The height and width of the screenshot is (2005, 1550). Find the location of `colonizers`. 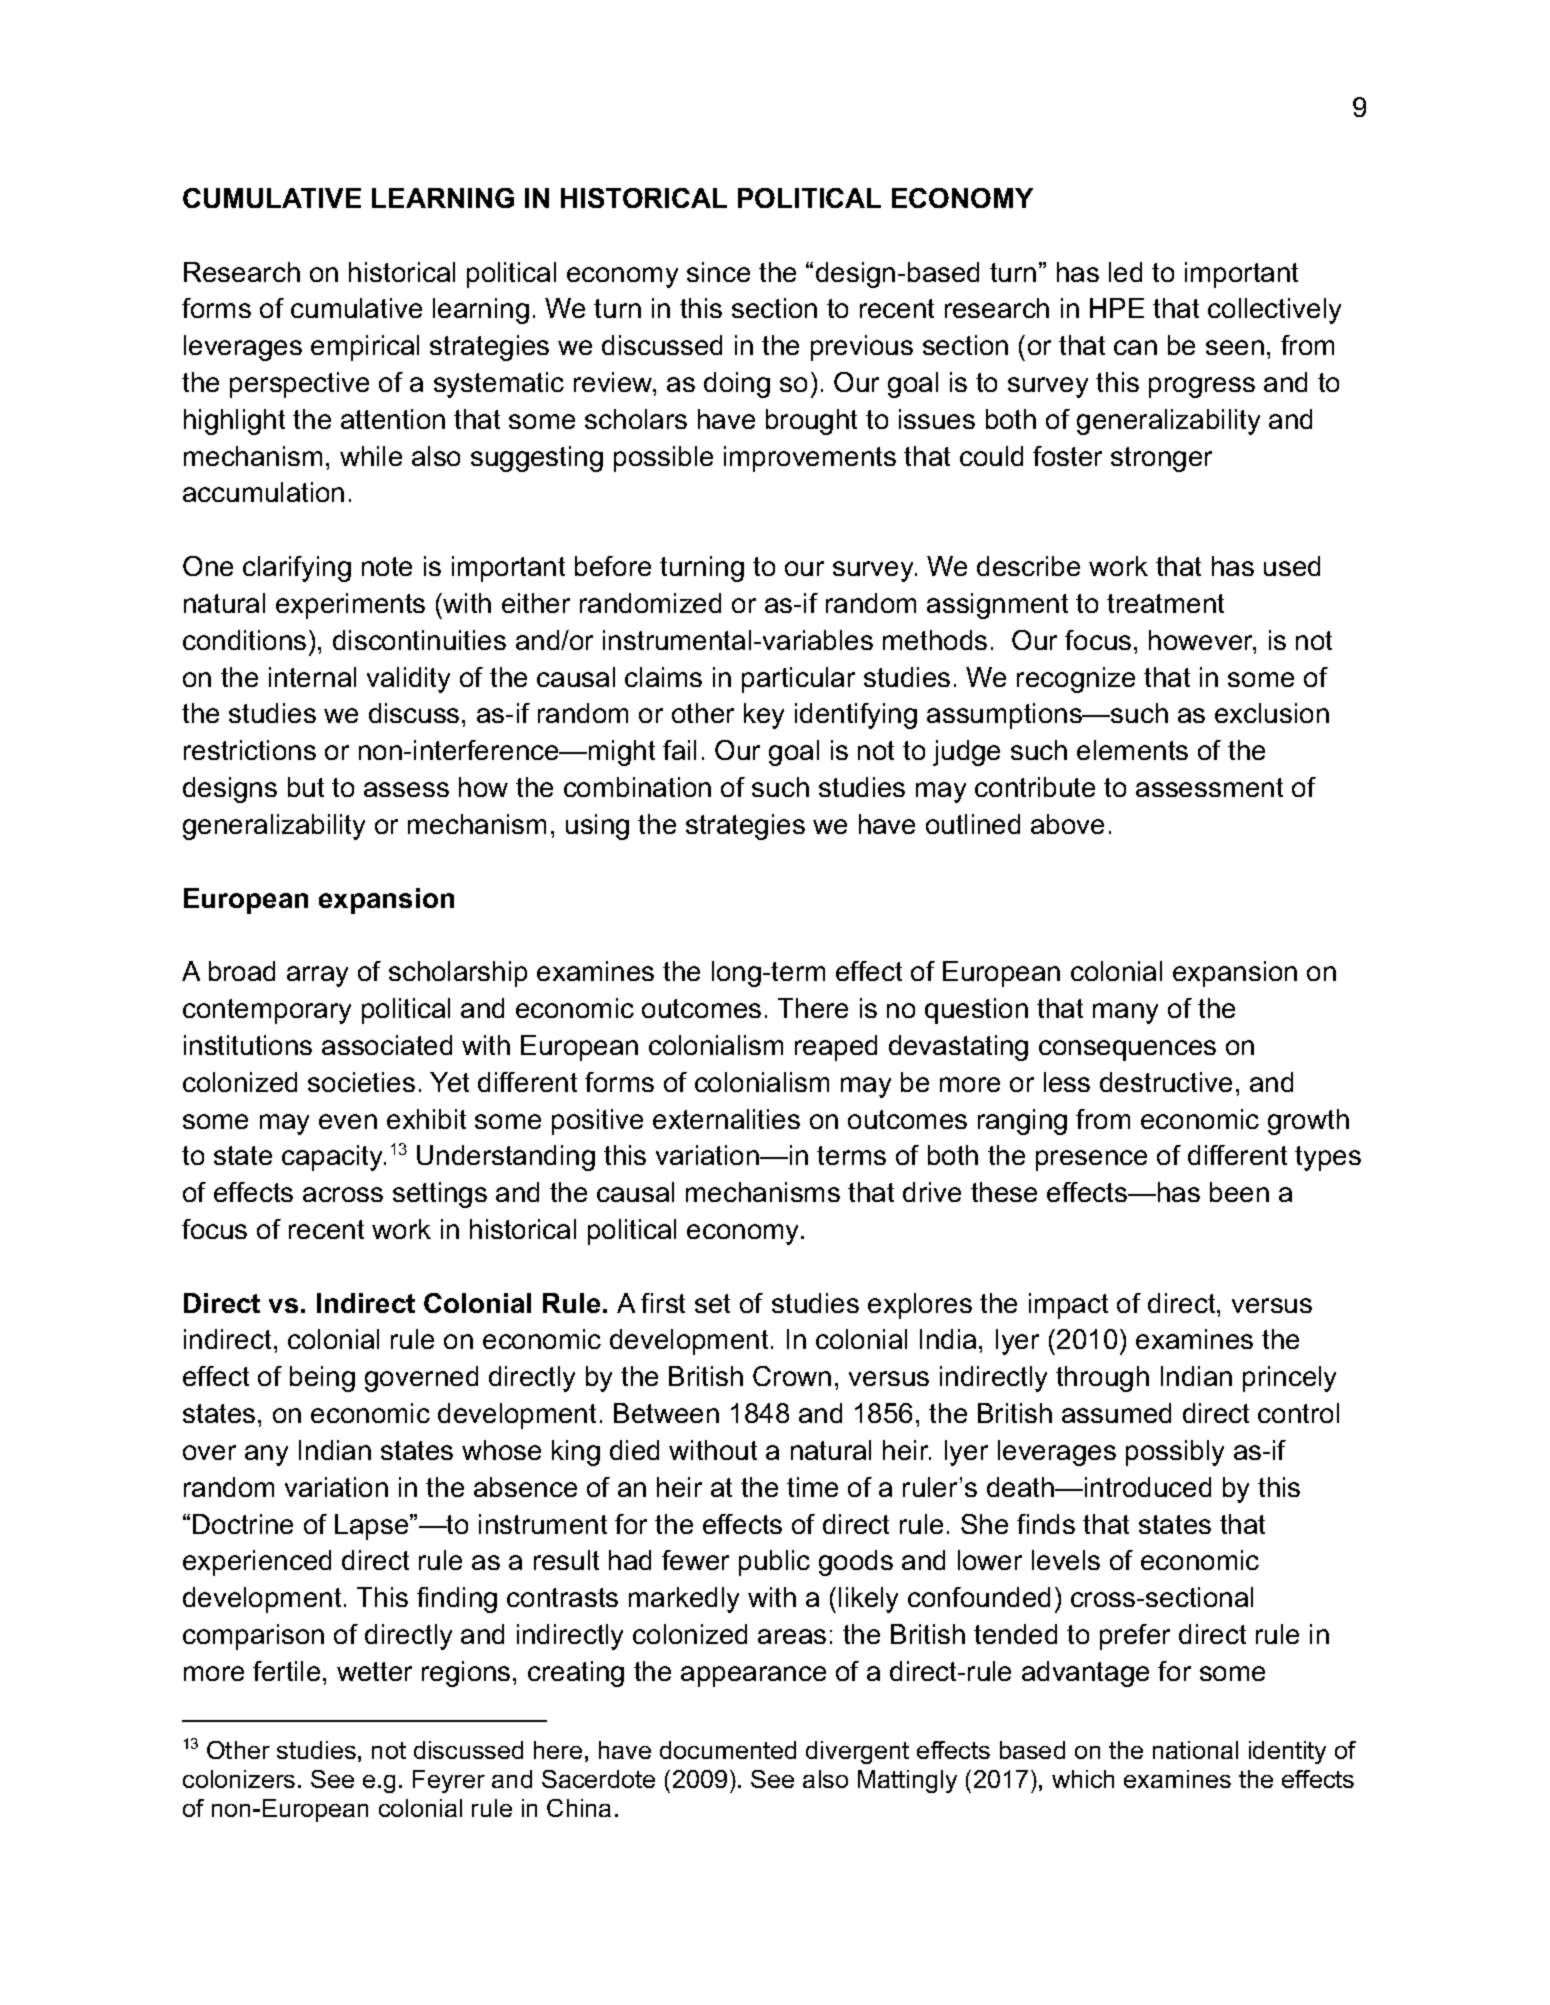

colonizers is located at coordinates (239, 1779).
